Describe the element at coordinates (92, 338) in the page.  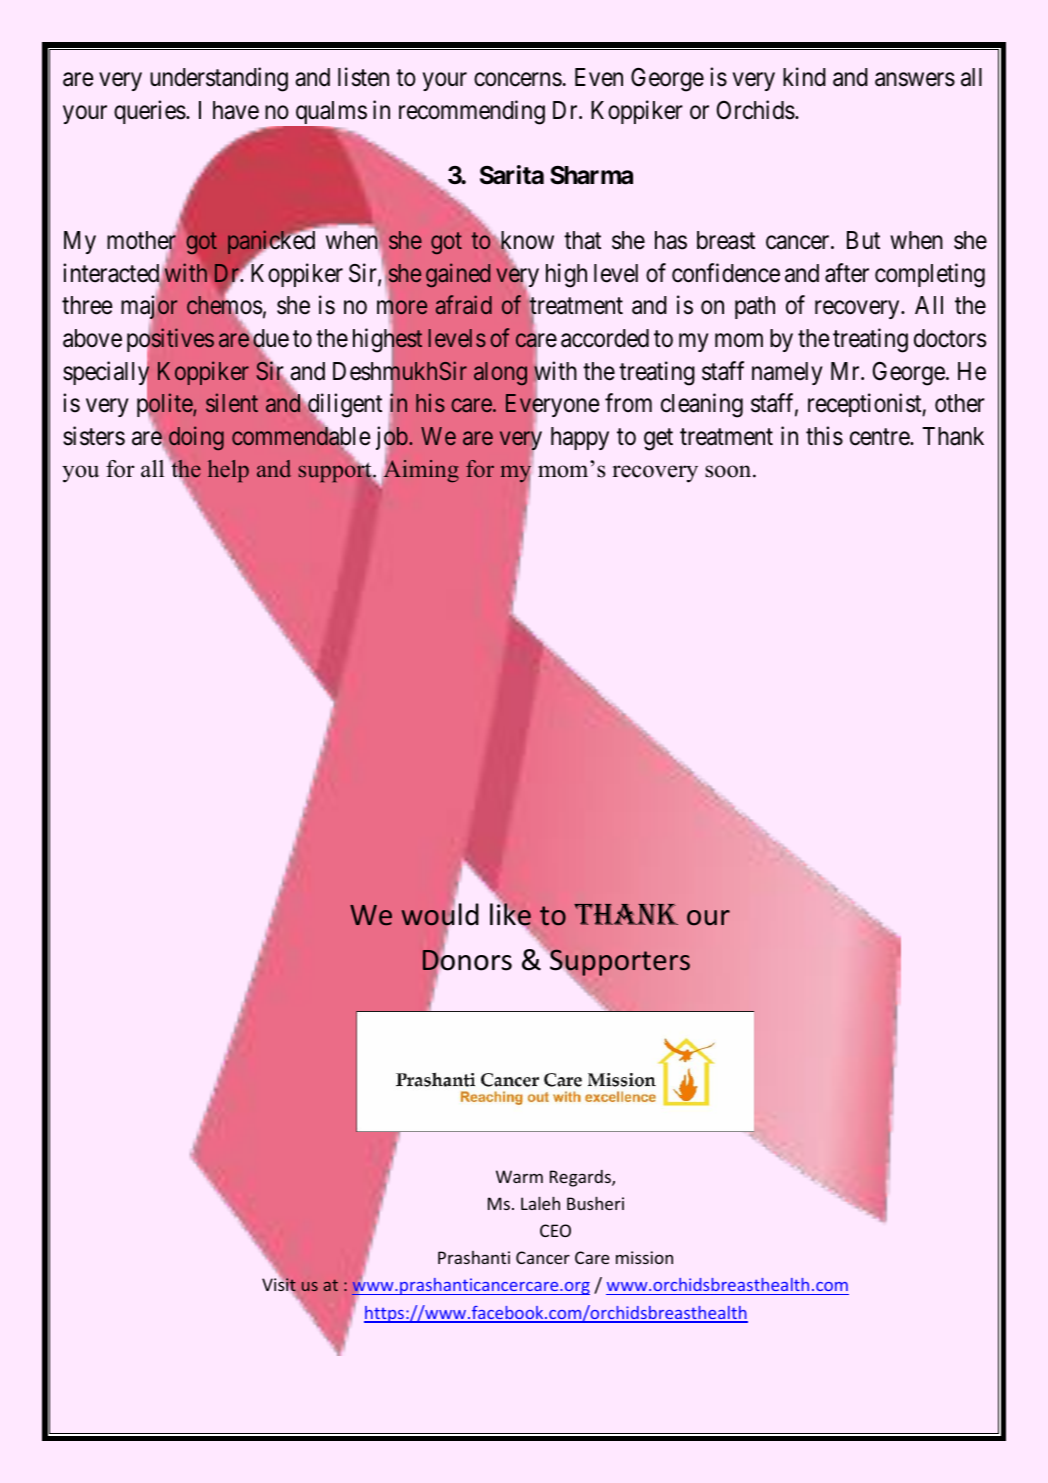
I see `above` at that location.
